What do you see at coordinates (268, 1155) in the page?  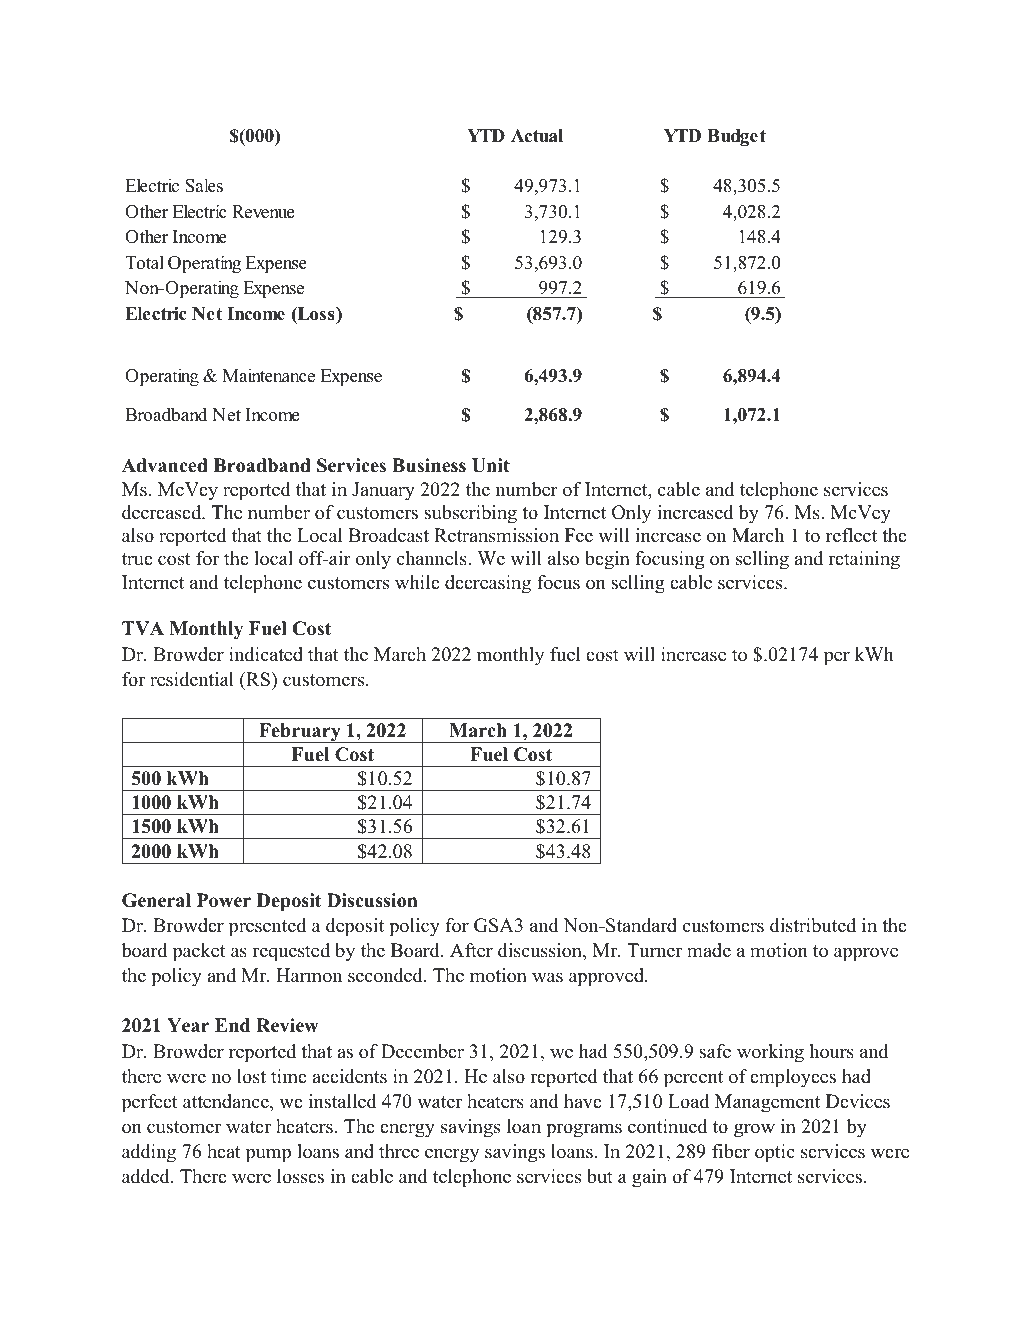 I see `pump` at bounding box center [268, 1155].
